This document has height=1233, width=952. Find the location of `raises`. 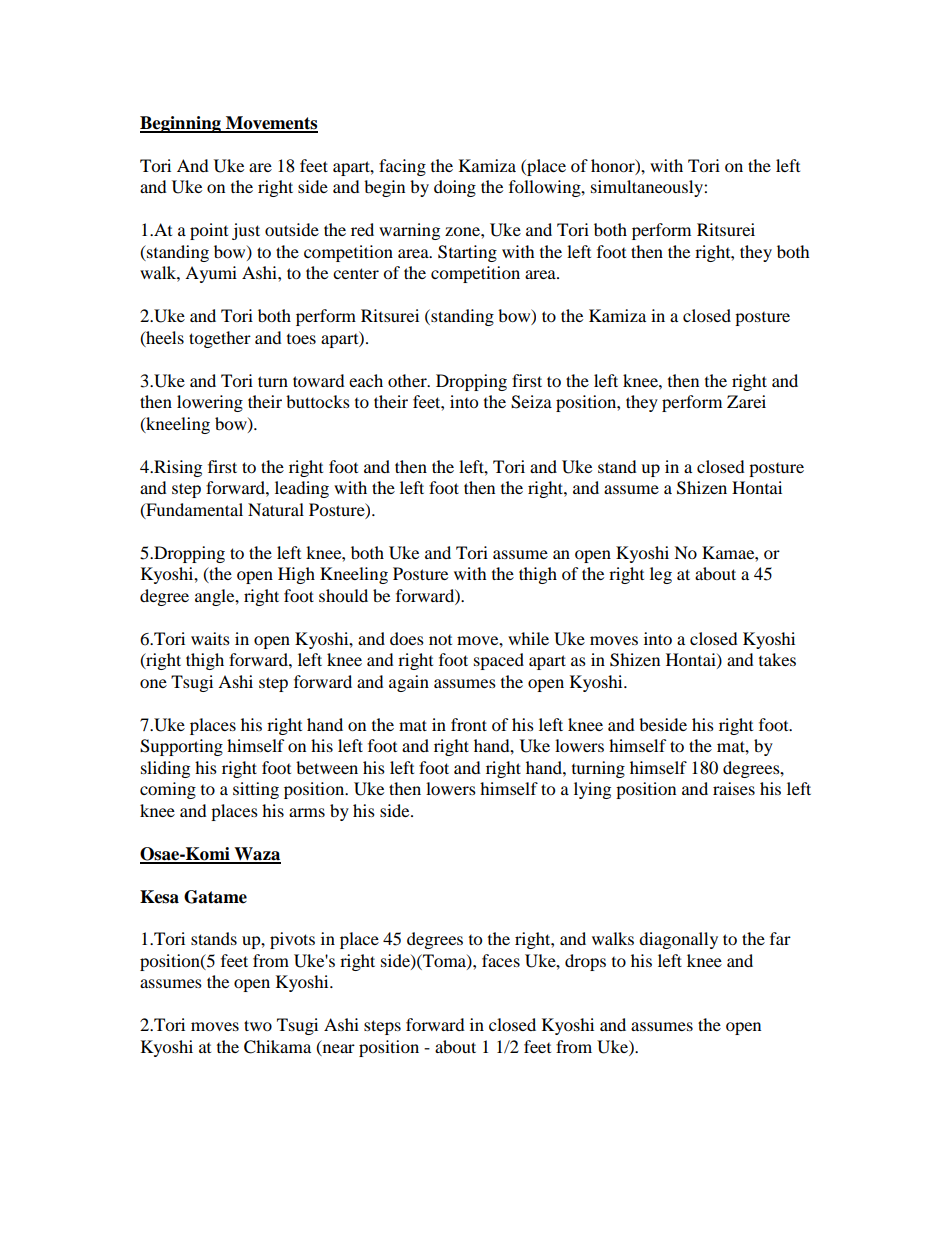

raises is located at coordinates (734, 788).
